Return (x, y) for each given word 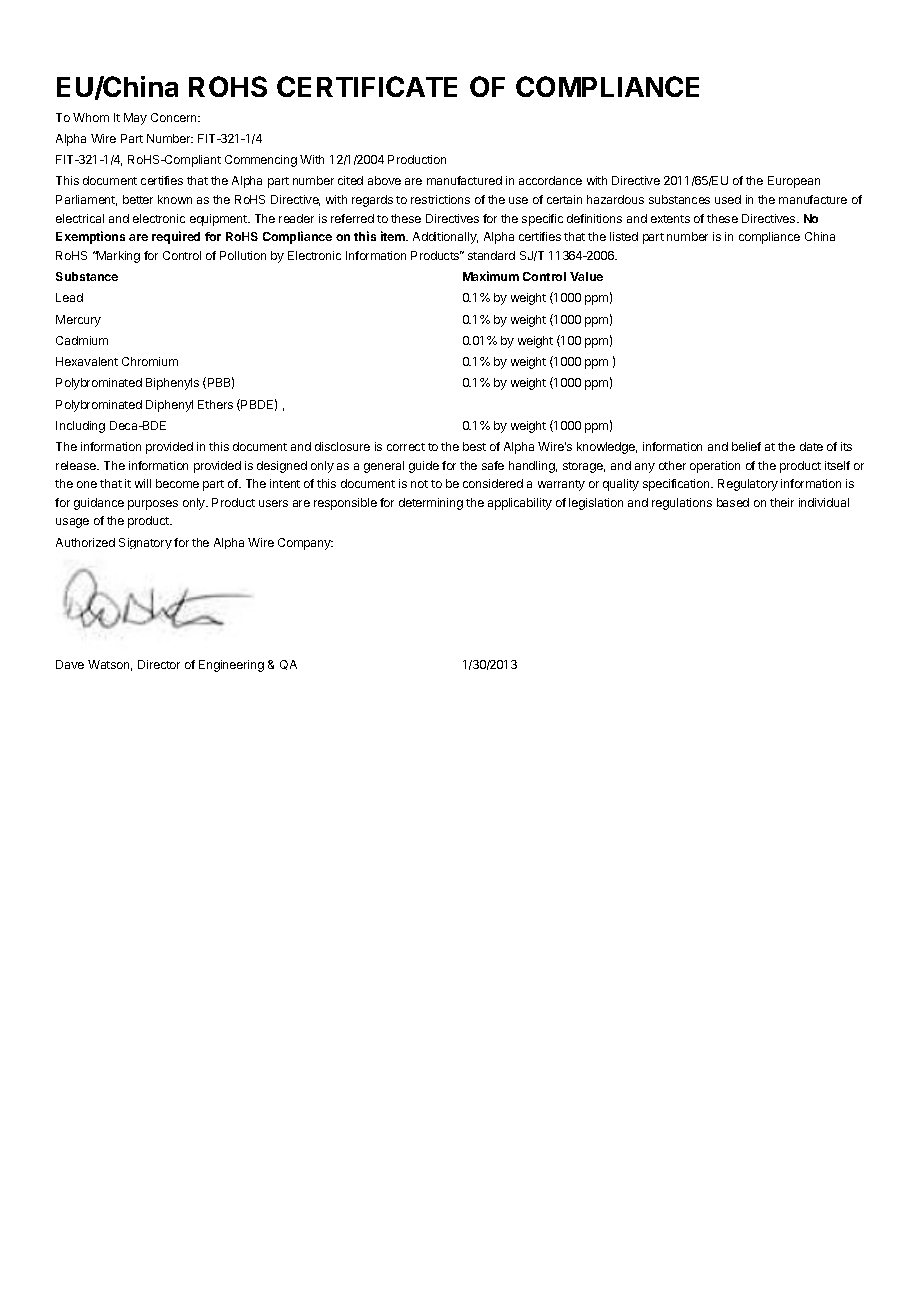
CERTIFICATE (367, 86)
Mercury (78, 321)
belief (746, 446)
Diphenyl (169, 406)
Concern (175, 117)
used (728, 199)
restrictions (440, 199)
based (733, 502)
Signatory (145, 543)
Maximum (491, 276)
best (474, 446)
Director (159, 664)
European (794, 182)
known (175, 199)
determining (431, 504)
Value (586, 276)
